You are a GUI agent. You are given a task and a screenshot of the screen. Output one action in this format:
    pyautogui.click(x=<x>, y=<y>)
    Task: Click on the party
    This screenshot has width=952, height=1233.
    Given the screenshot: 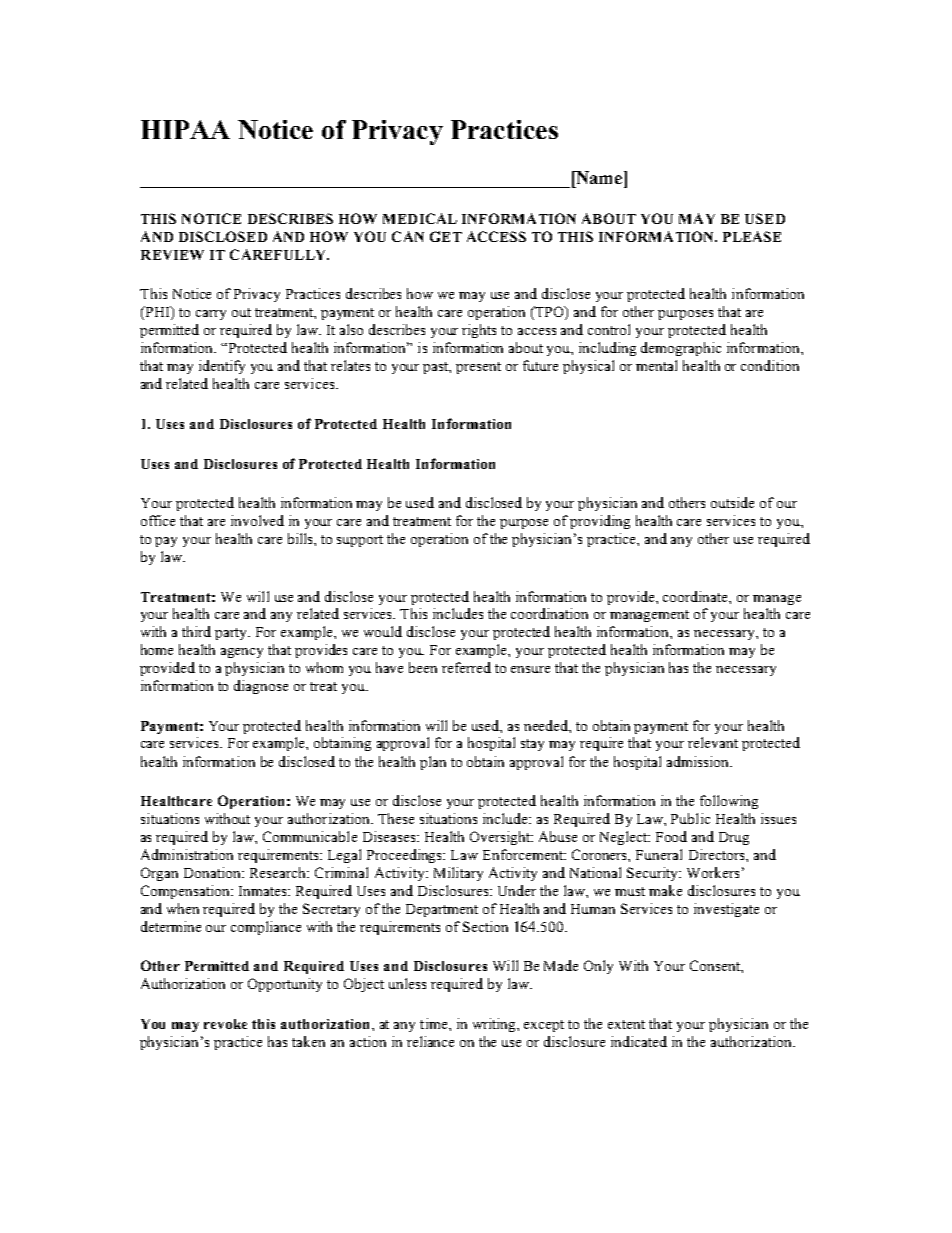 What is the action you would take?
    pyautogui.click(x=232, y=634)
